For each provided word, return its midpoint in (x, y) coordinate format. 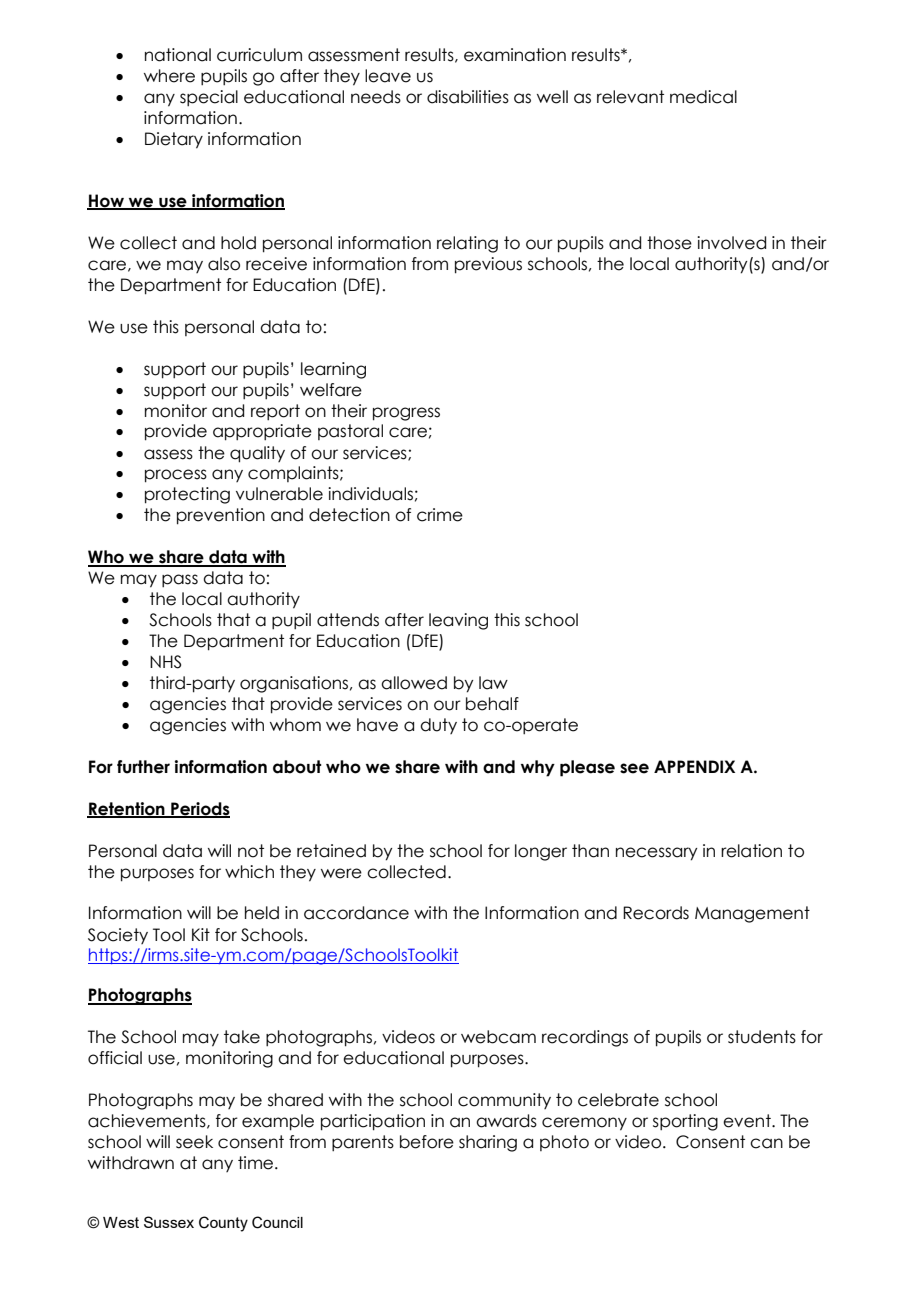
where (169, 76)
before (427, 1142)
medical (703, 97)
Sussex (169, 1222)
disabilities (468, 97)
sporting (685, 1122)
